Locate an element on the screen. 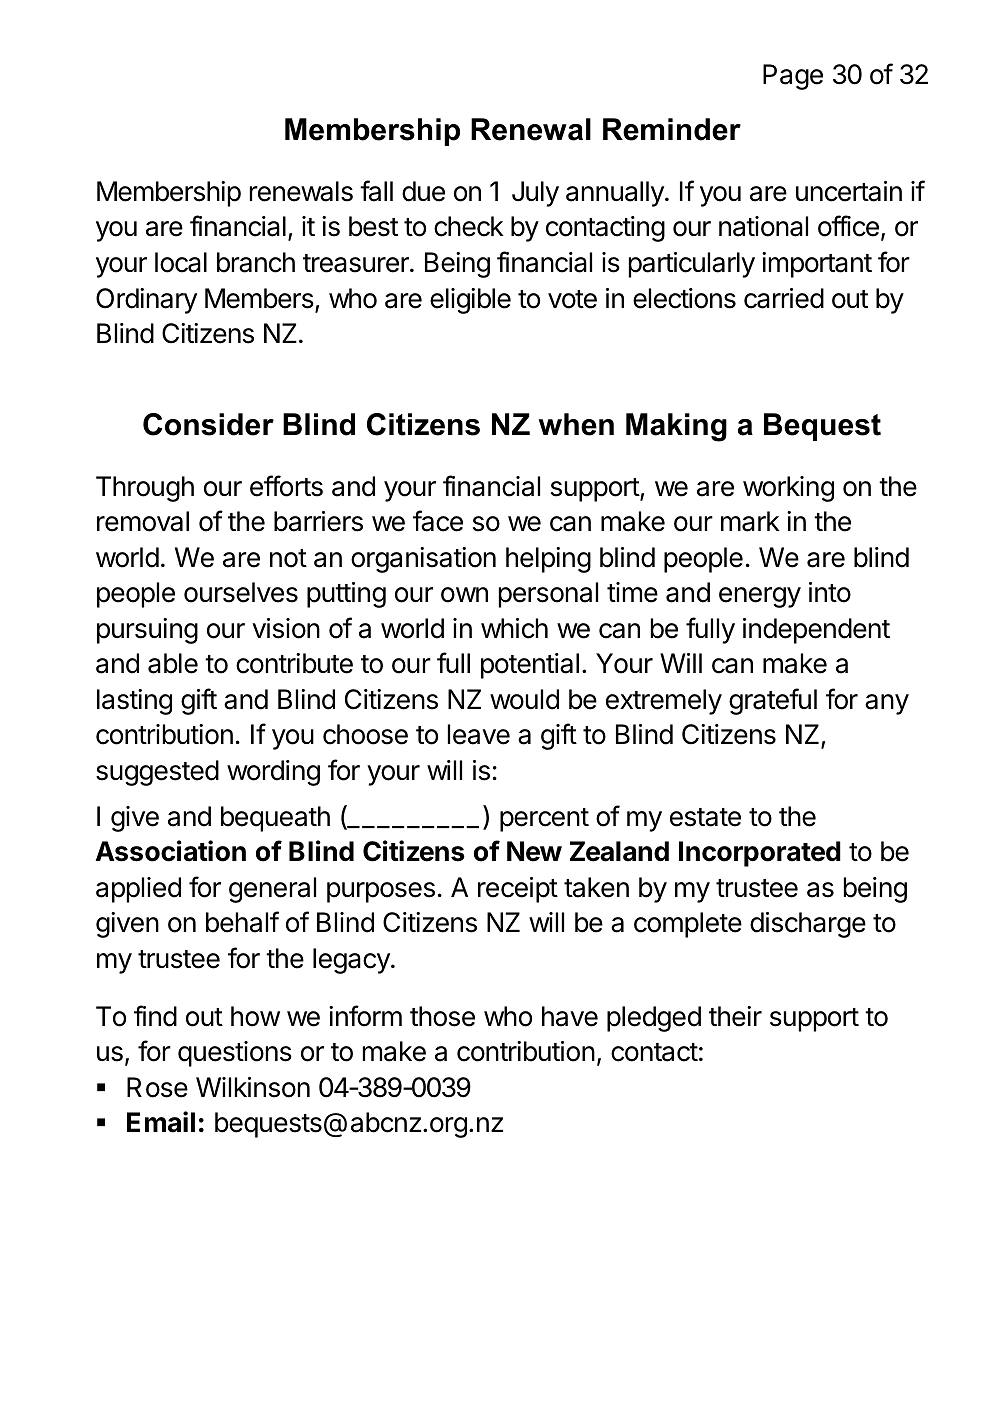 This screenshot has width=1000, height=1415. personal is located at coordinates (548, 595).
